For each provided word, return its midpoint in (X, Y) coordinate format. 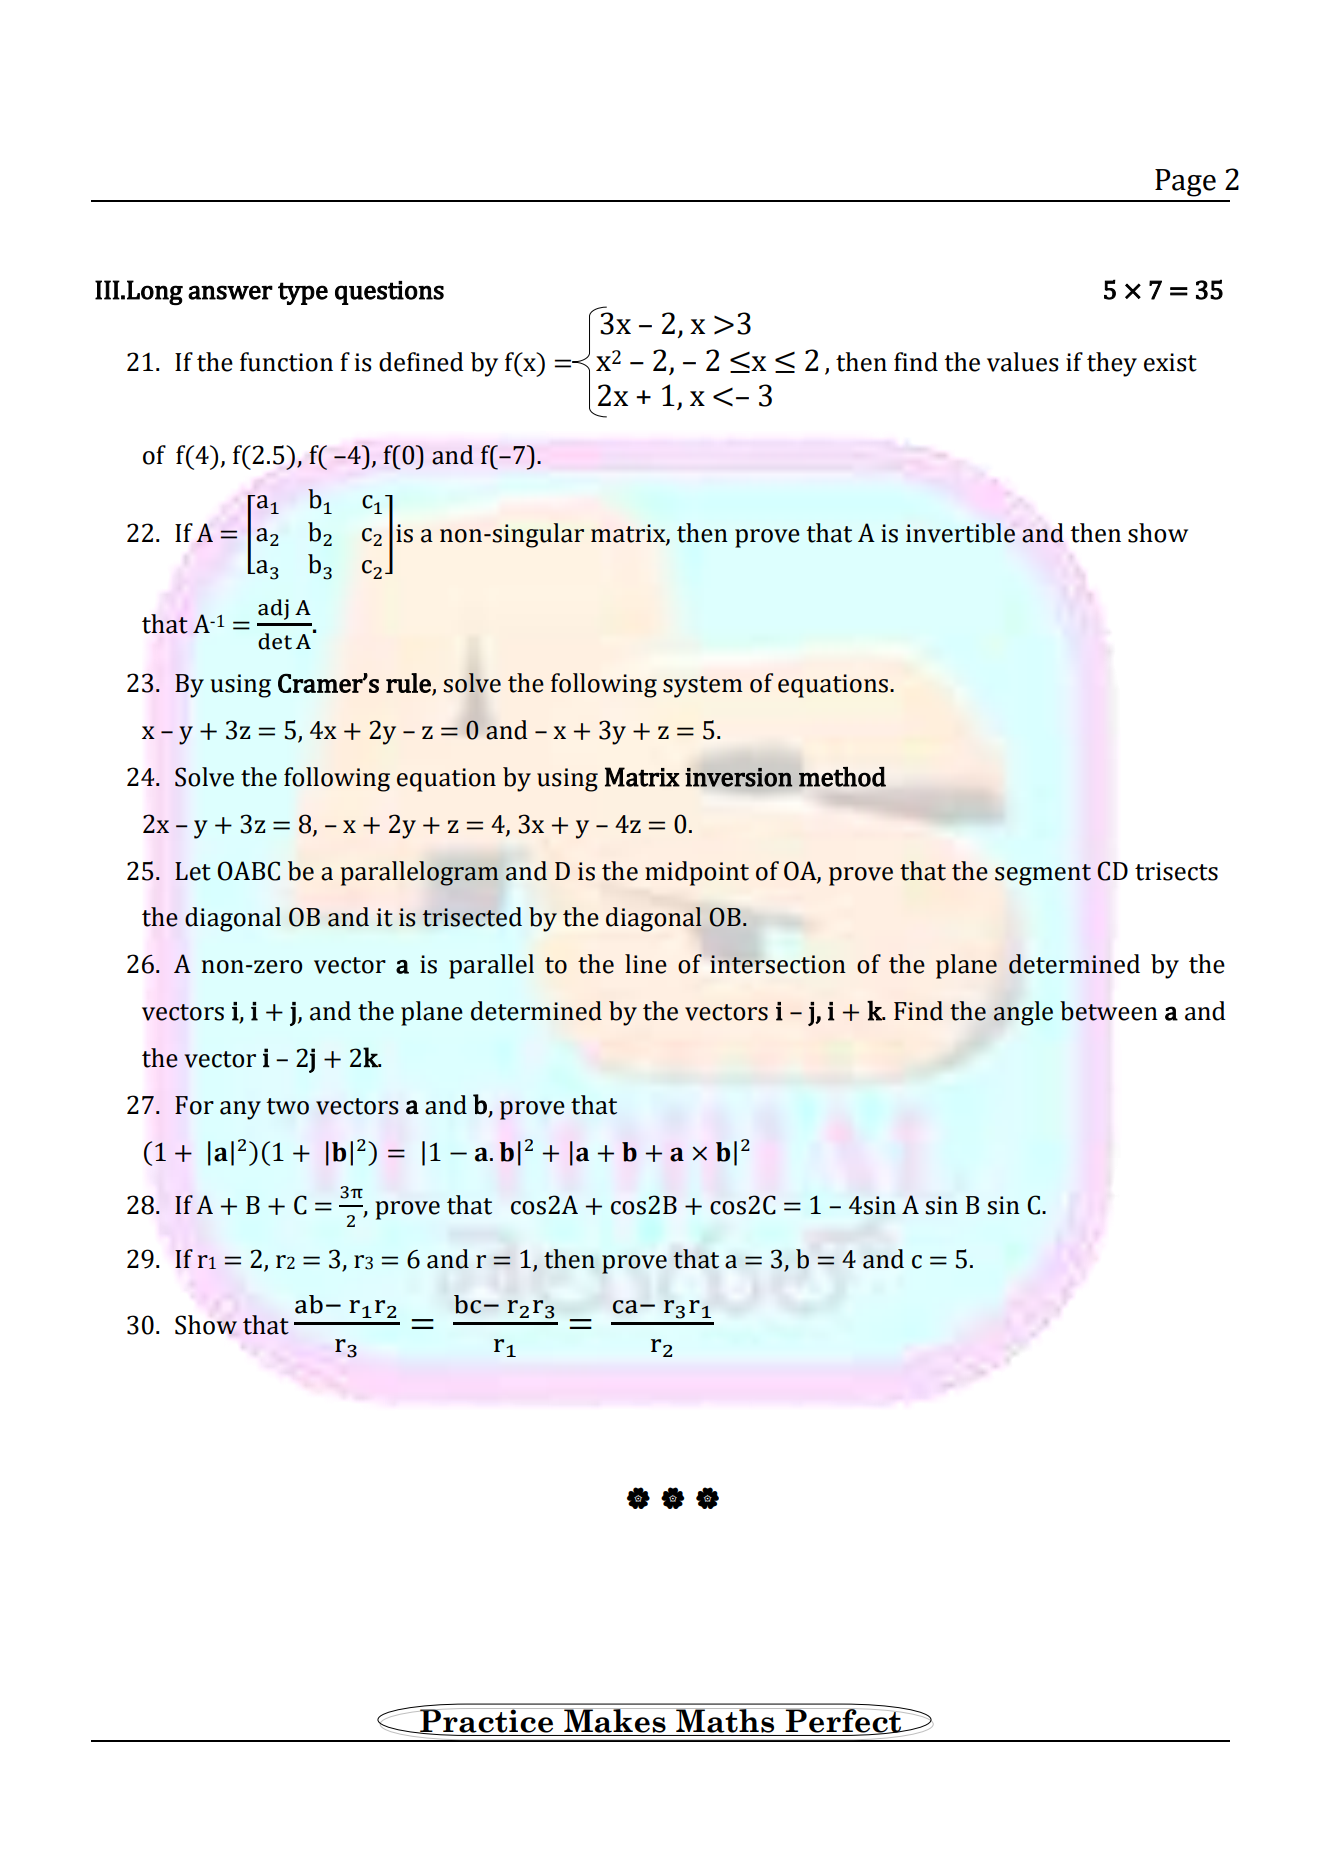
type (303, 293)
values (1023, 362)
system (703, 687)
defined (421, 362)
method (842, 777)
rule (409, 684)
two (287, 1106)
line (646, 964)
